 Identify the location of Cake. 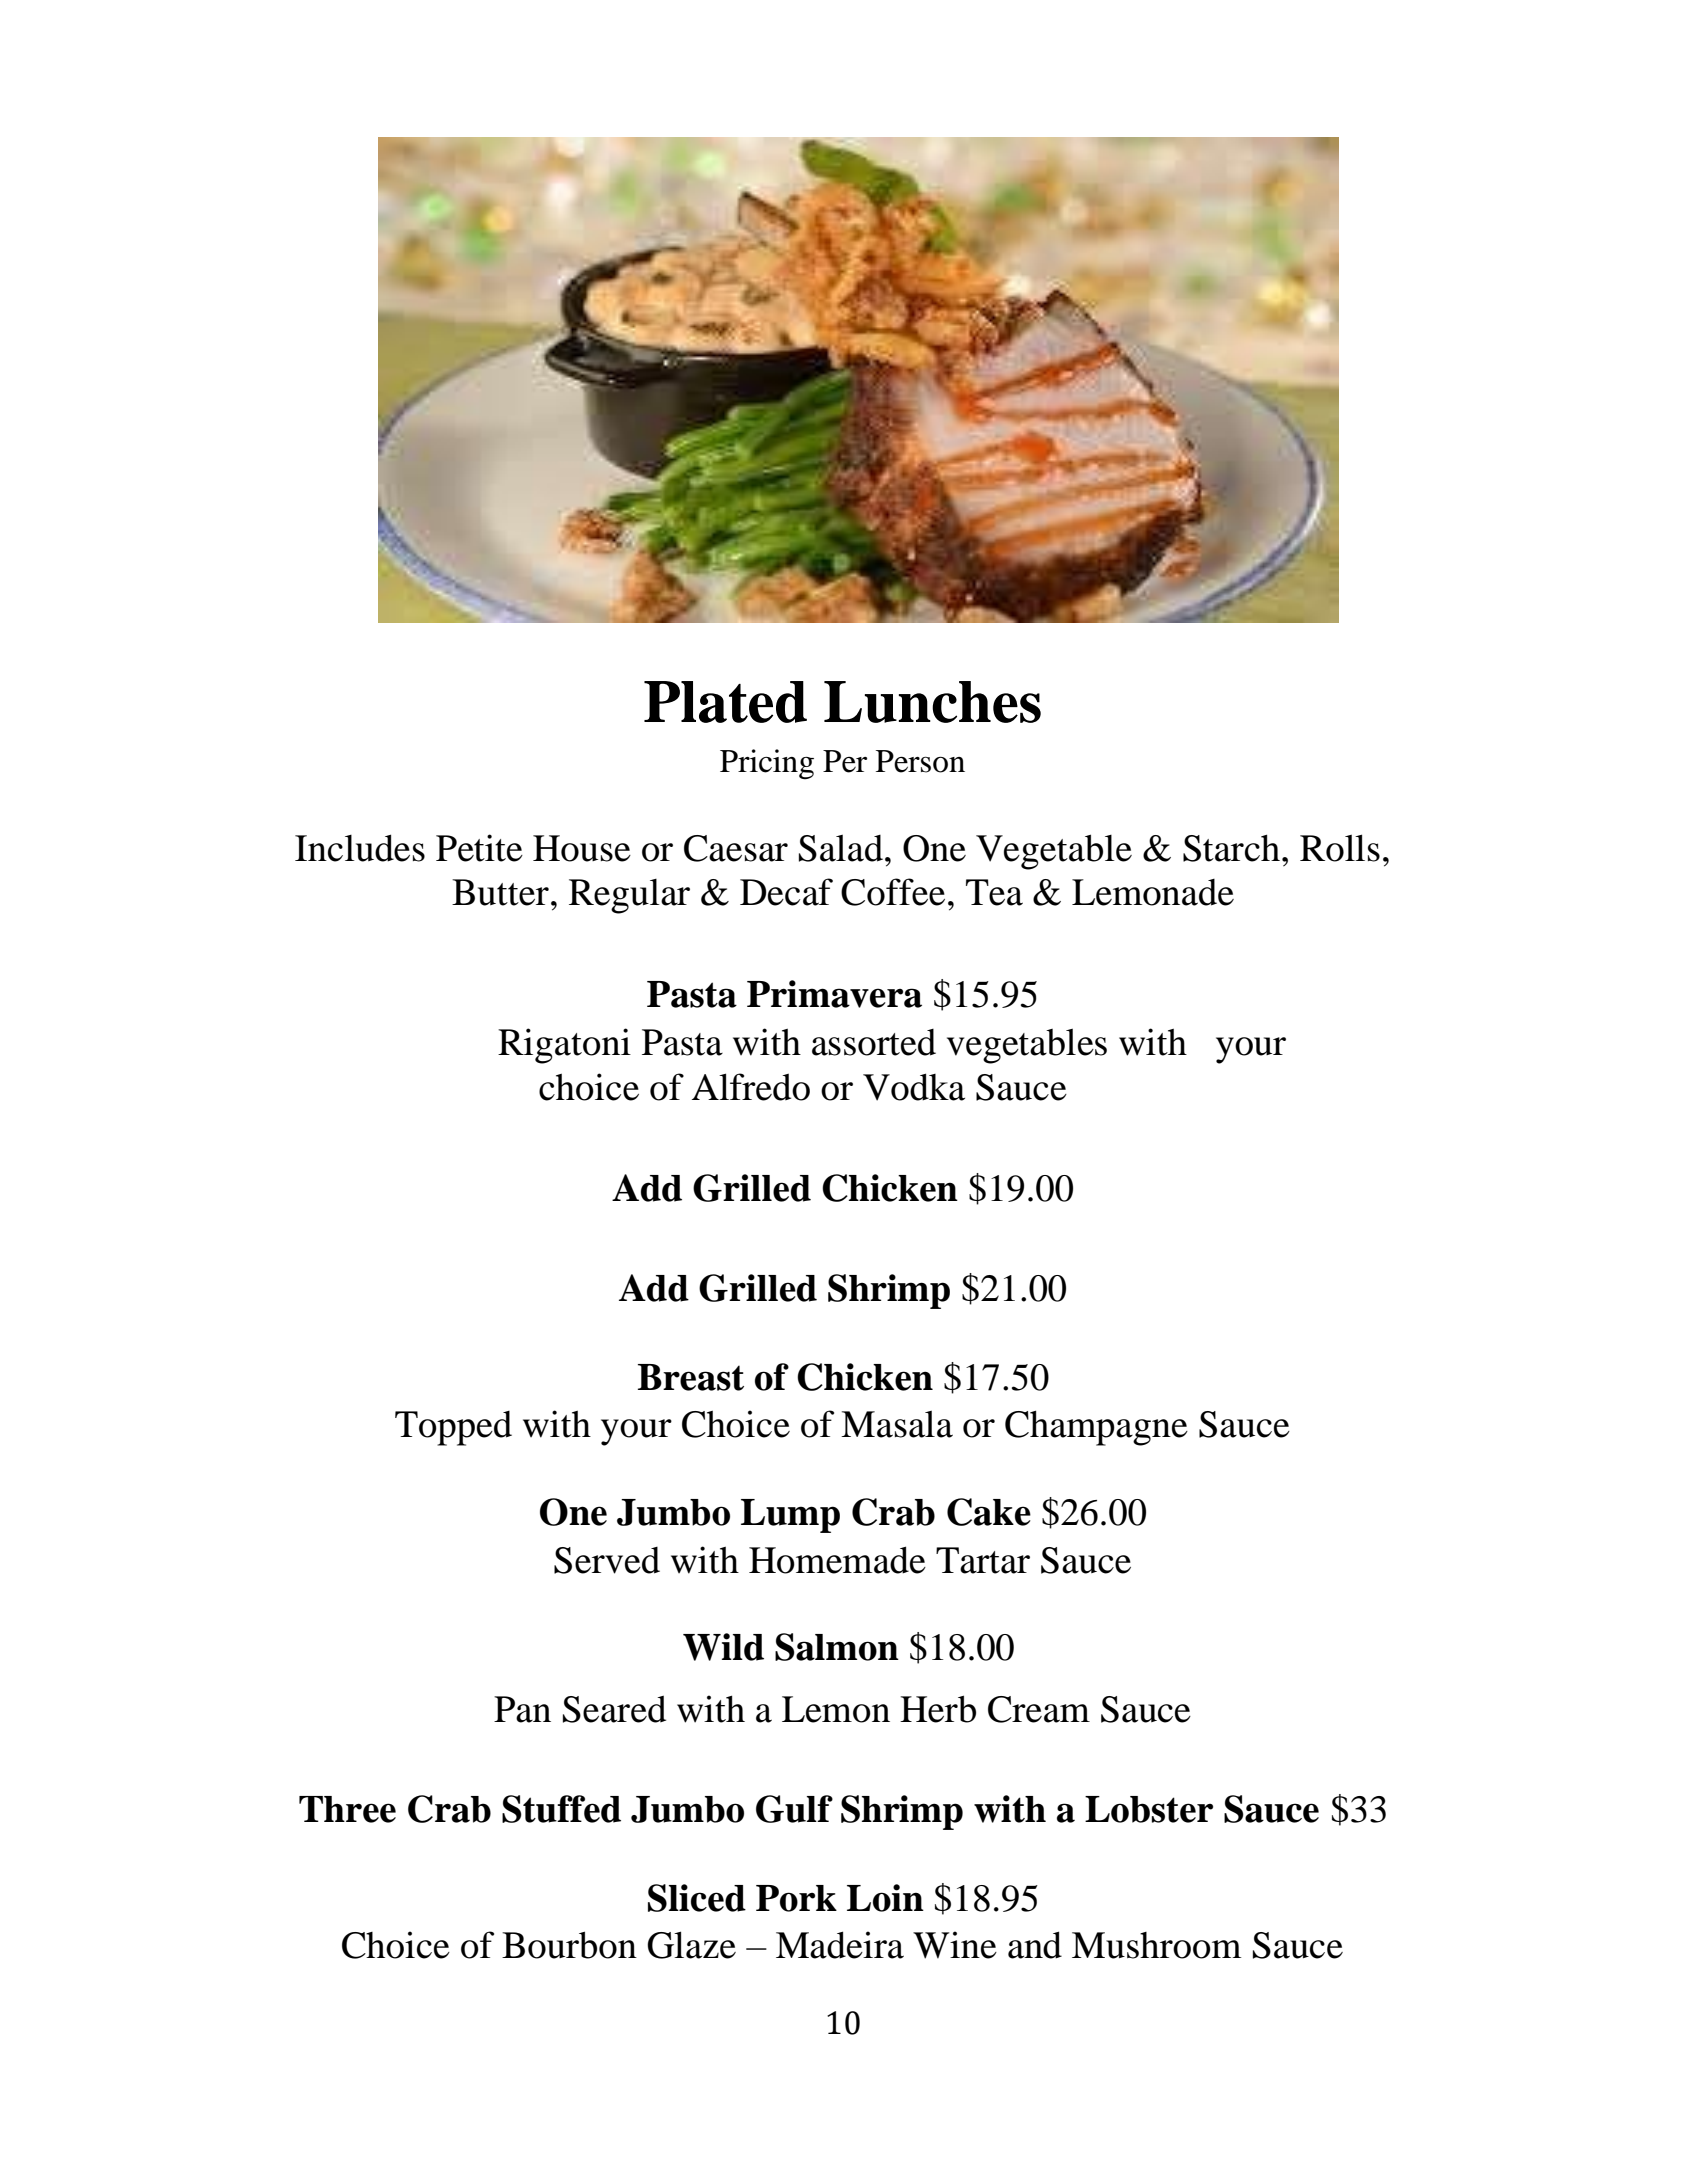
(989, 1512).
